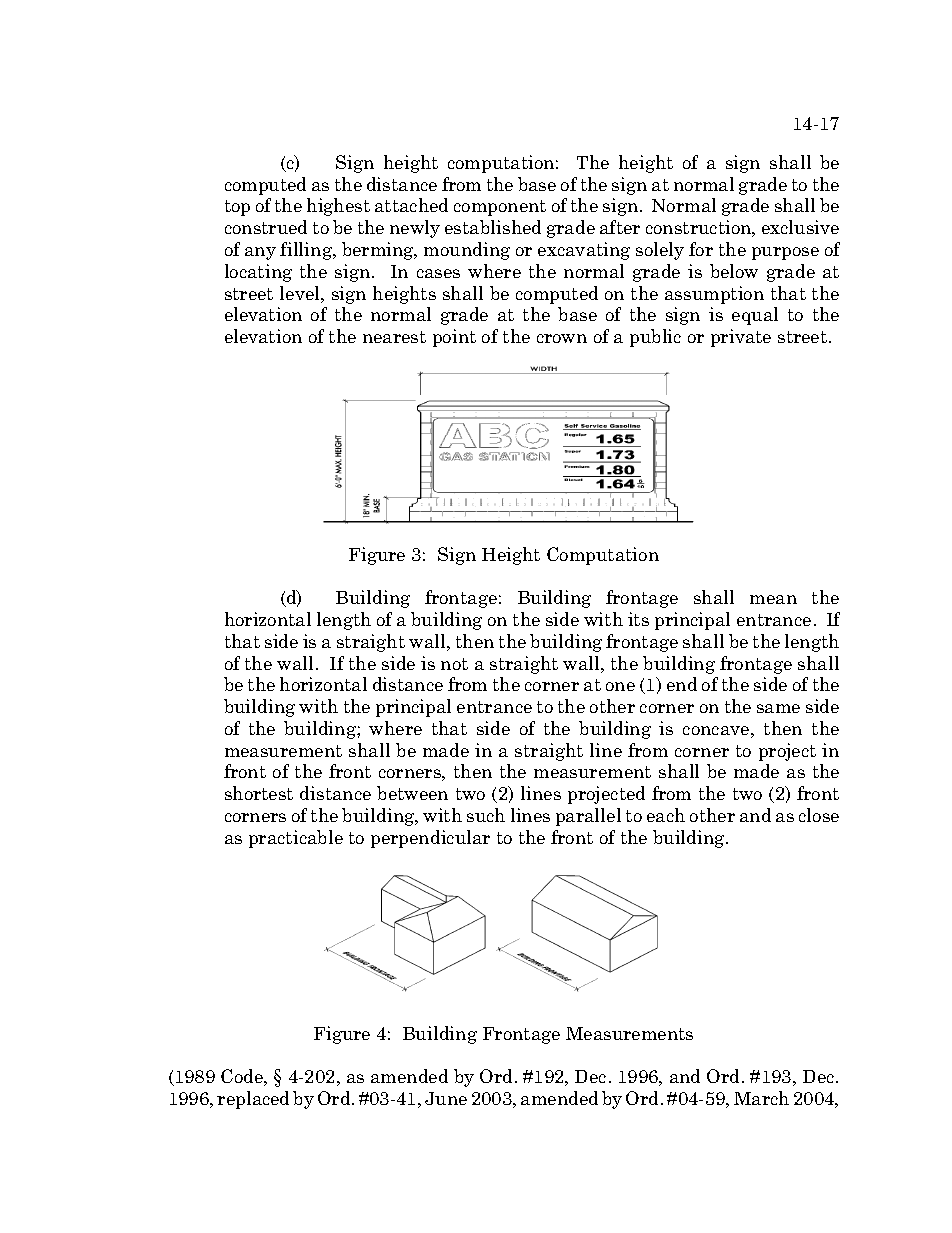 Image resolution: width=952 pixels, height=1233 pixels. Describe the element at coordinates (307, 251) in the page. I see `filling` at that location.
